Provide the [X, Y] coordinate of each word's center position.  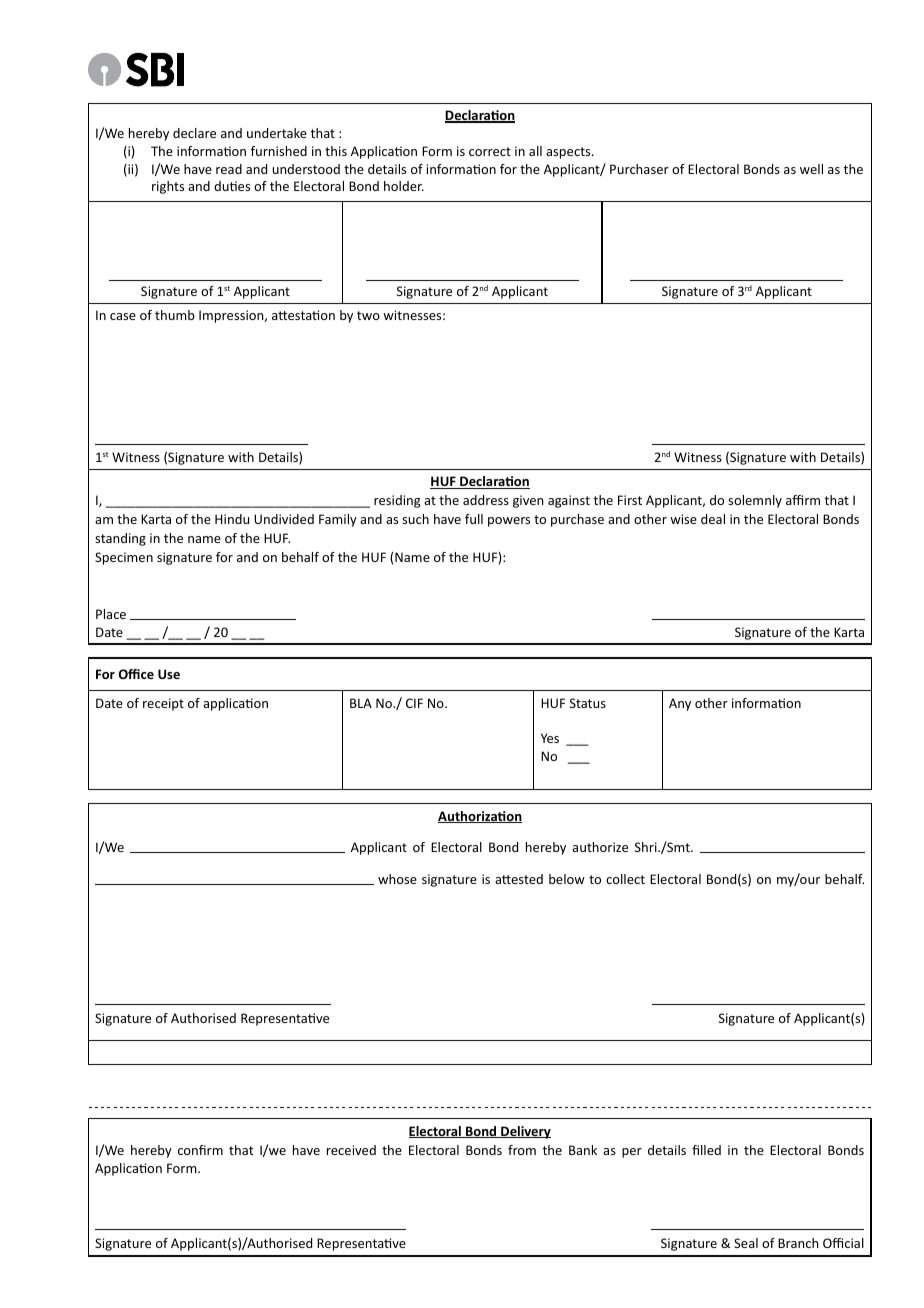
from [522, 1150]
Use [169, 674]
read [229, 169]
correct [490, 151]
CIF [414, 703]
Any [680, 704]
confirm [200, 1150]
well [811, 169]
